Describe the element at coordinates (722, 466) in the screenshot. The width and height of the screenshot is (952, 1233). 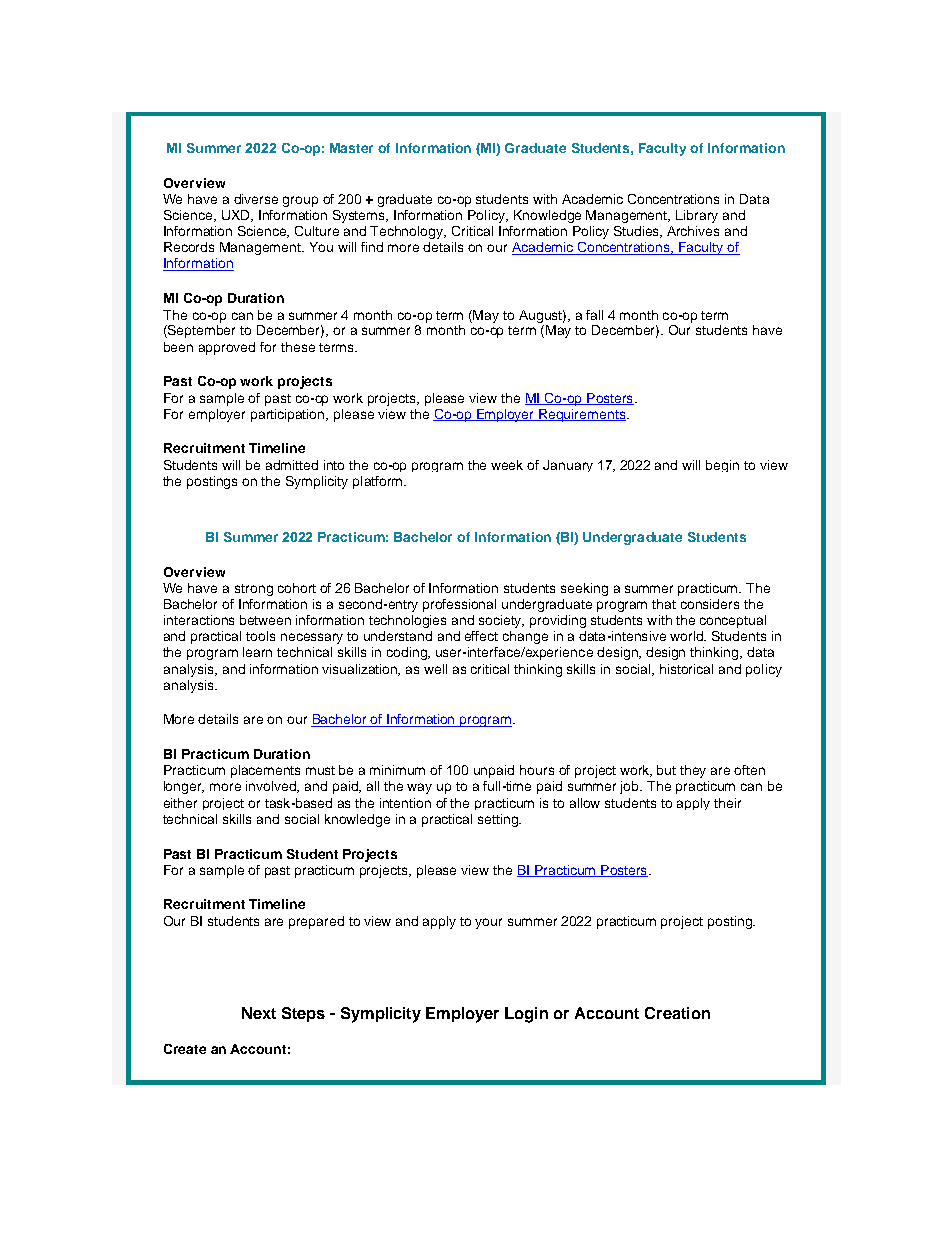
I see `begin` at that location.
